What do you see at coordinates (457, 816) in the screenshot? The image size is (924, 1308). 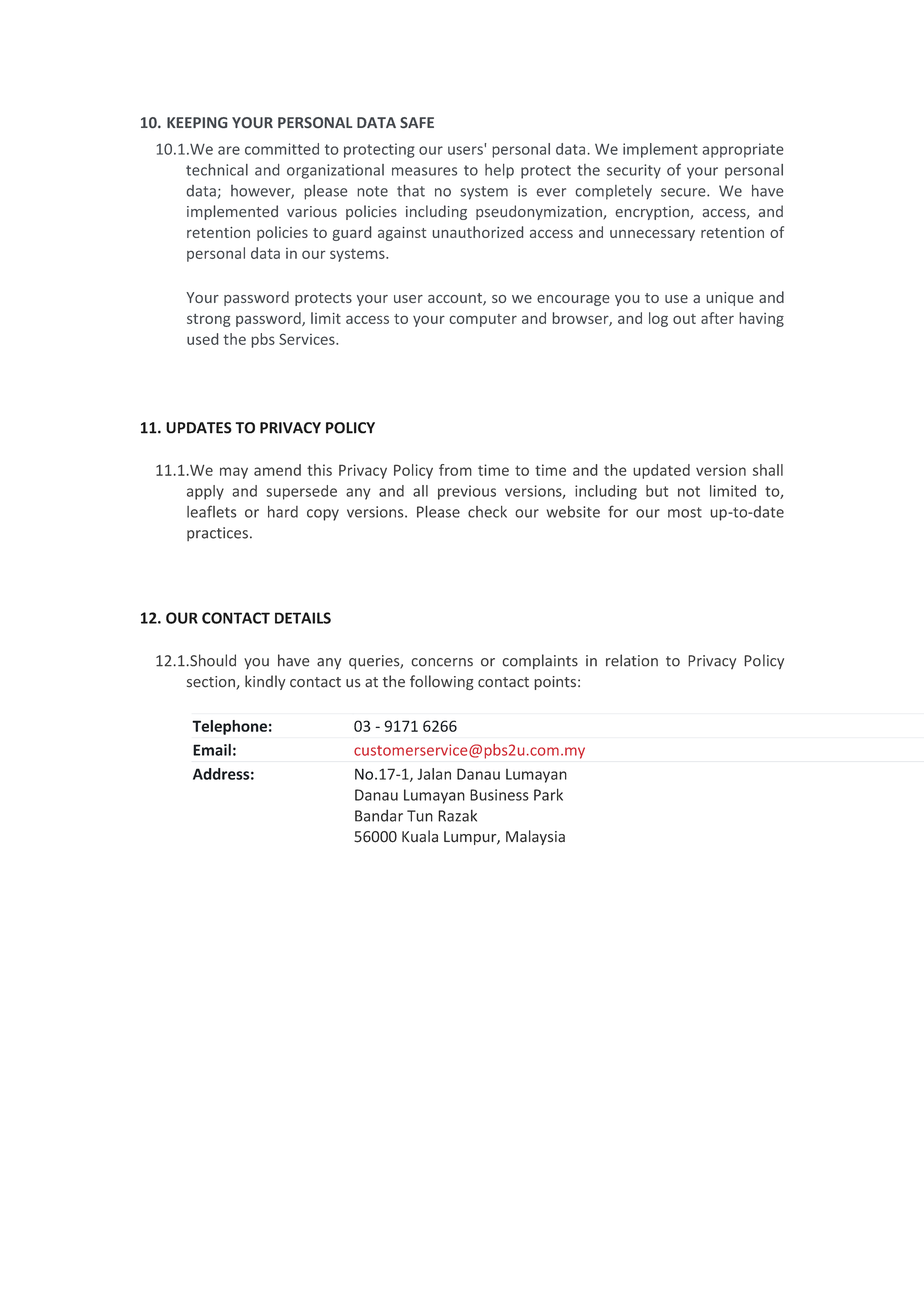 I see `Razak` at bounding box center [457, 816].
